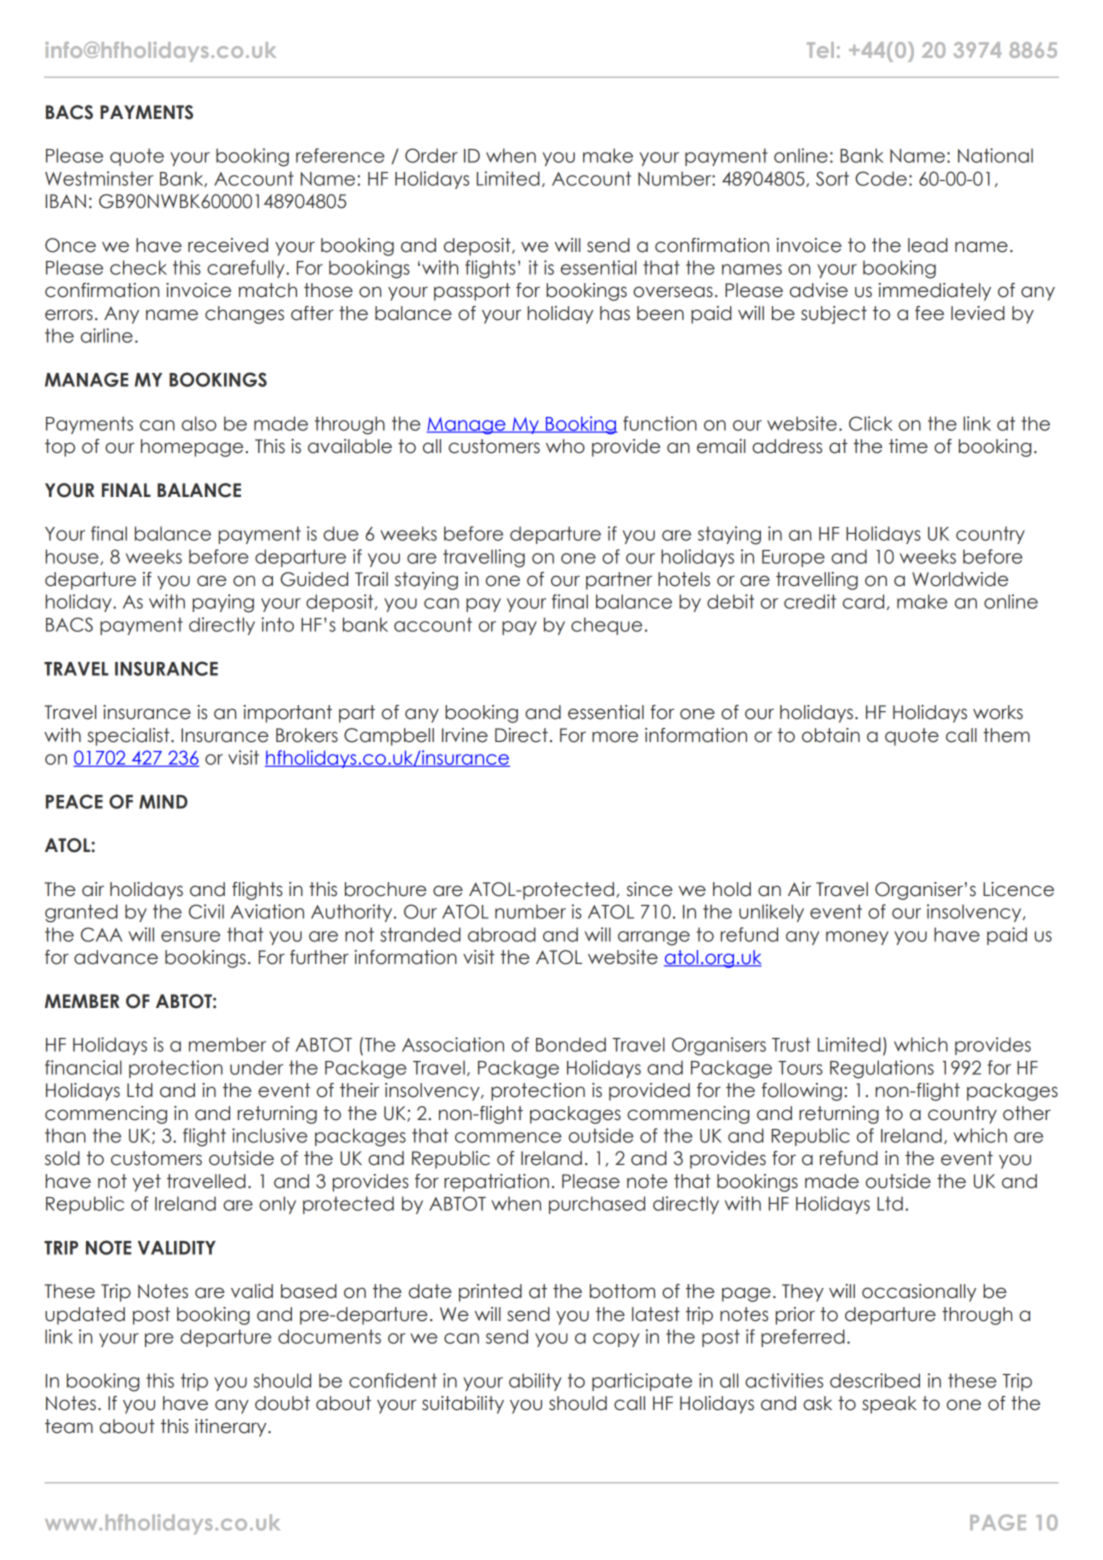 The image size is (1103, 1560). Describe the element at coordinates (889, 1405) in the page. I see `speak` at that location.
